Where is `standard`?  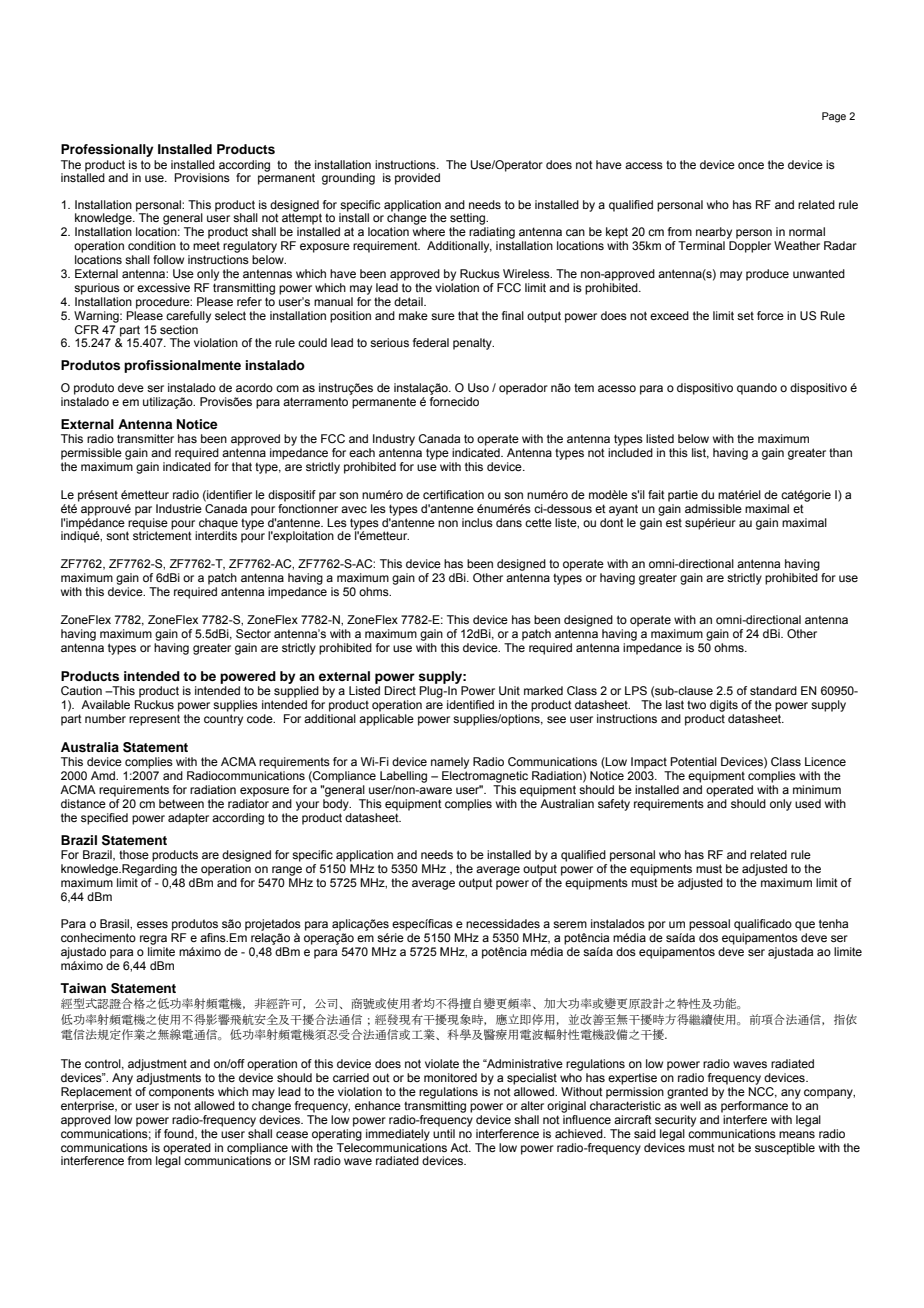
standard is located at coordinates (773, 690).
